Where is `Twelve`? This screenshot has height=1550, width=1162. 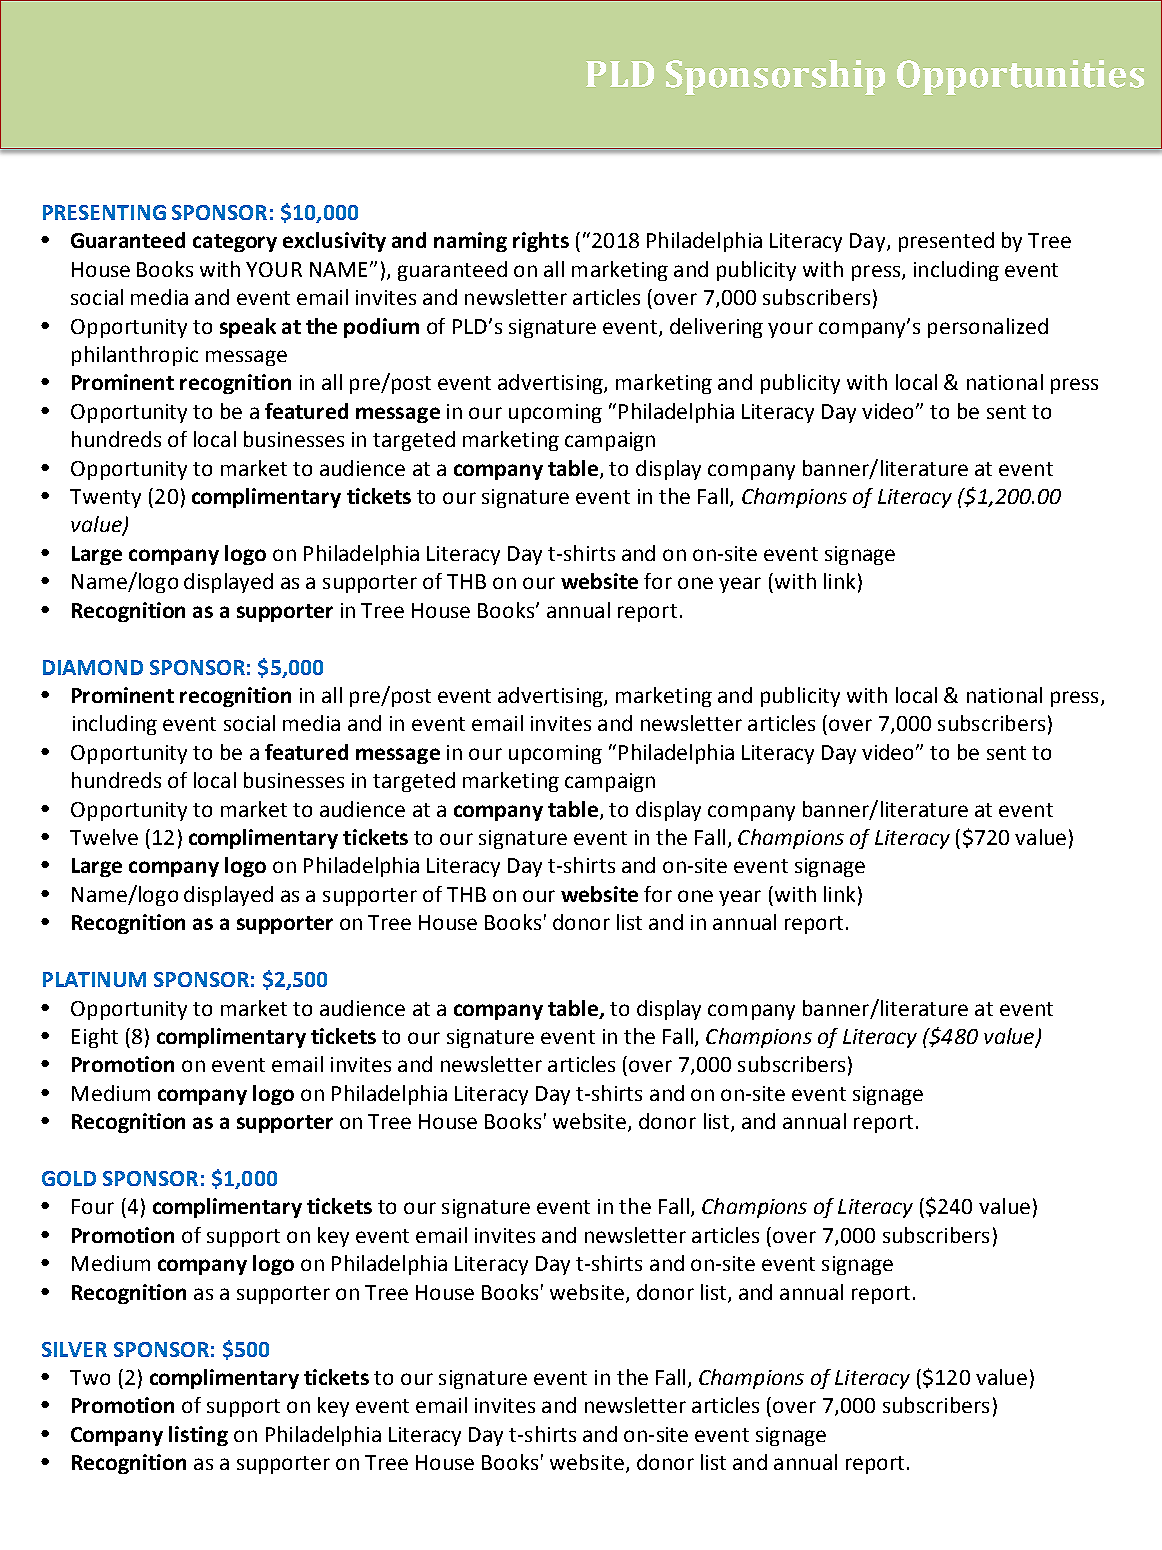
Twelve is located at coordinates (104, 837).
